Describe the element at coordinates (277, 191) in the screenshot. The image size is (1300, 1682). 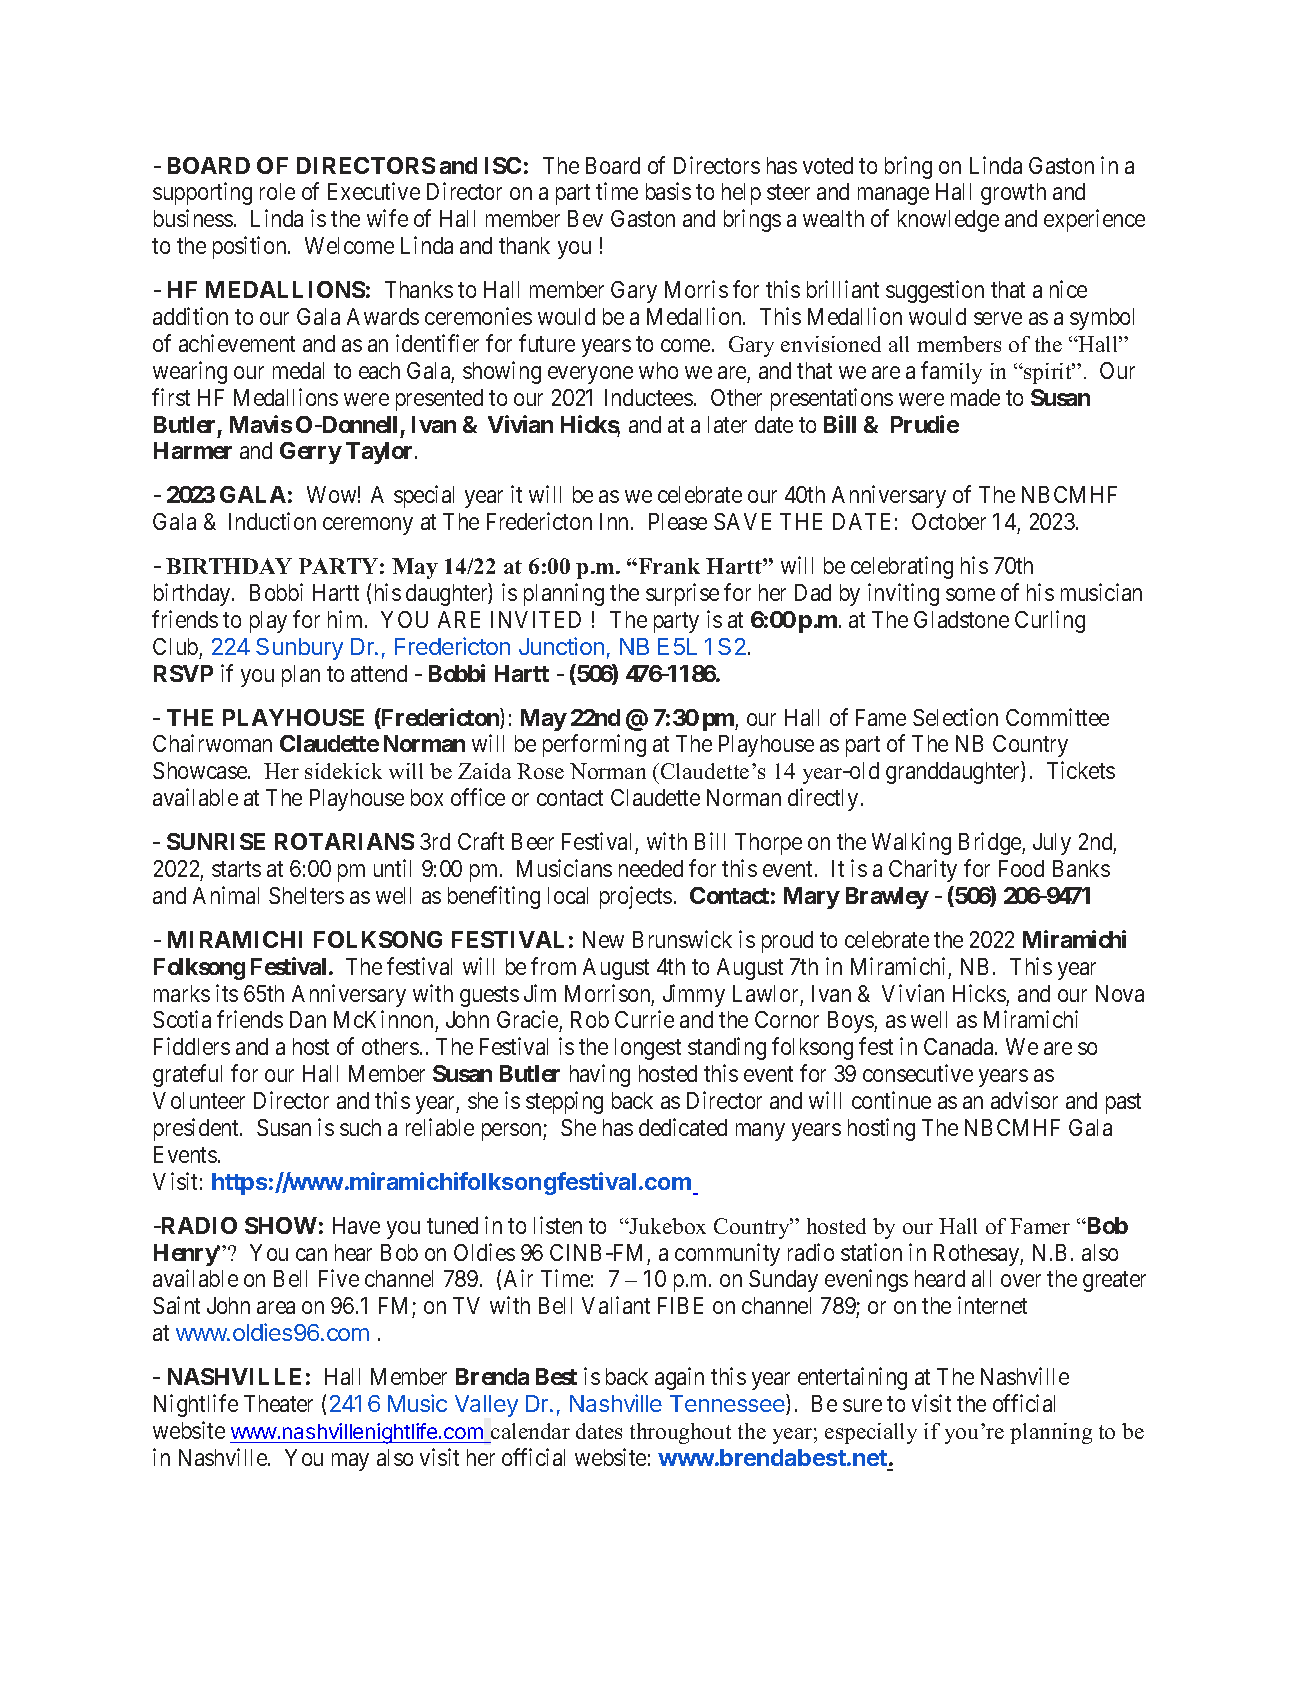
I see `role` at that location.
